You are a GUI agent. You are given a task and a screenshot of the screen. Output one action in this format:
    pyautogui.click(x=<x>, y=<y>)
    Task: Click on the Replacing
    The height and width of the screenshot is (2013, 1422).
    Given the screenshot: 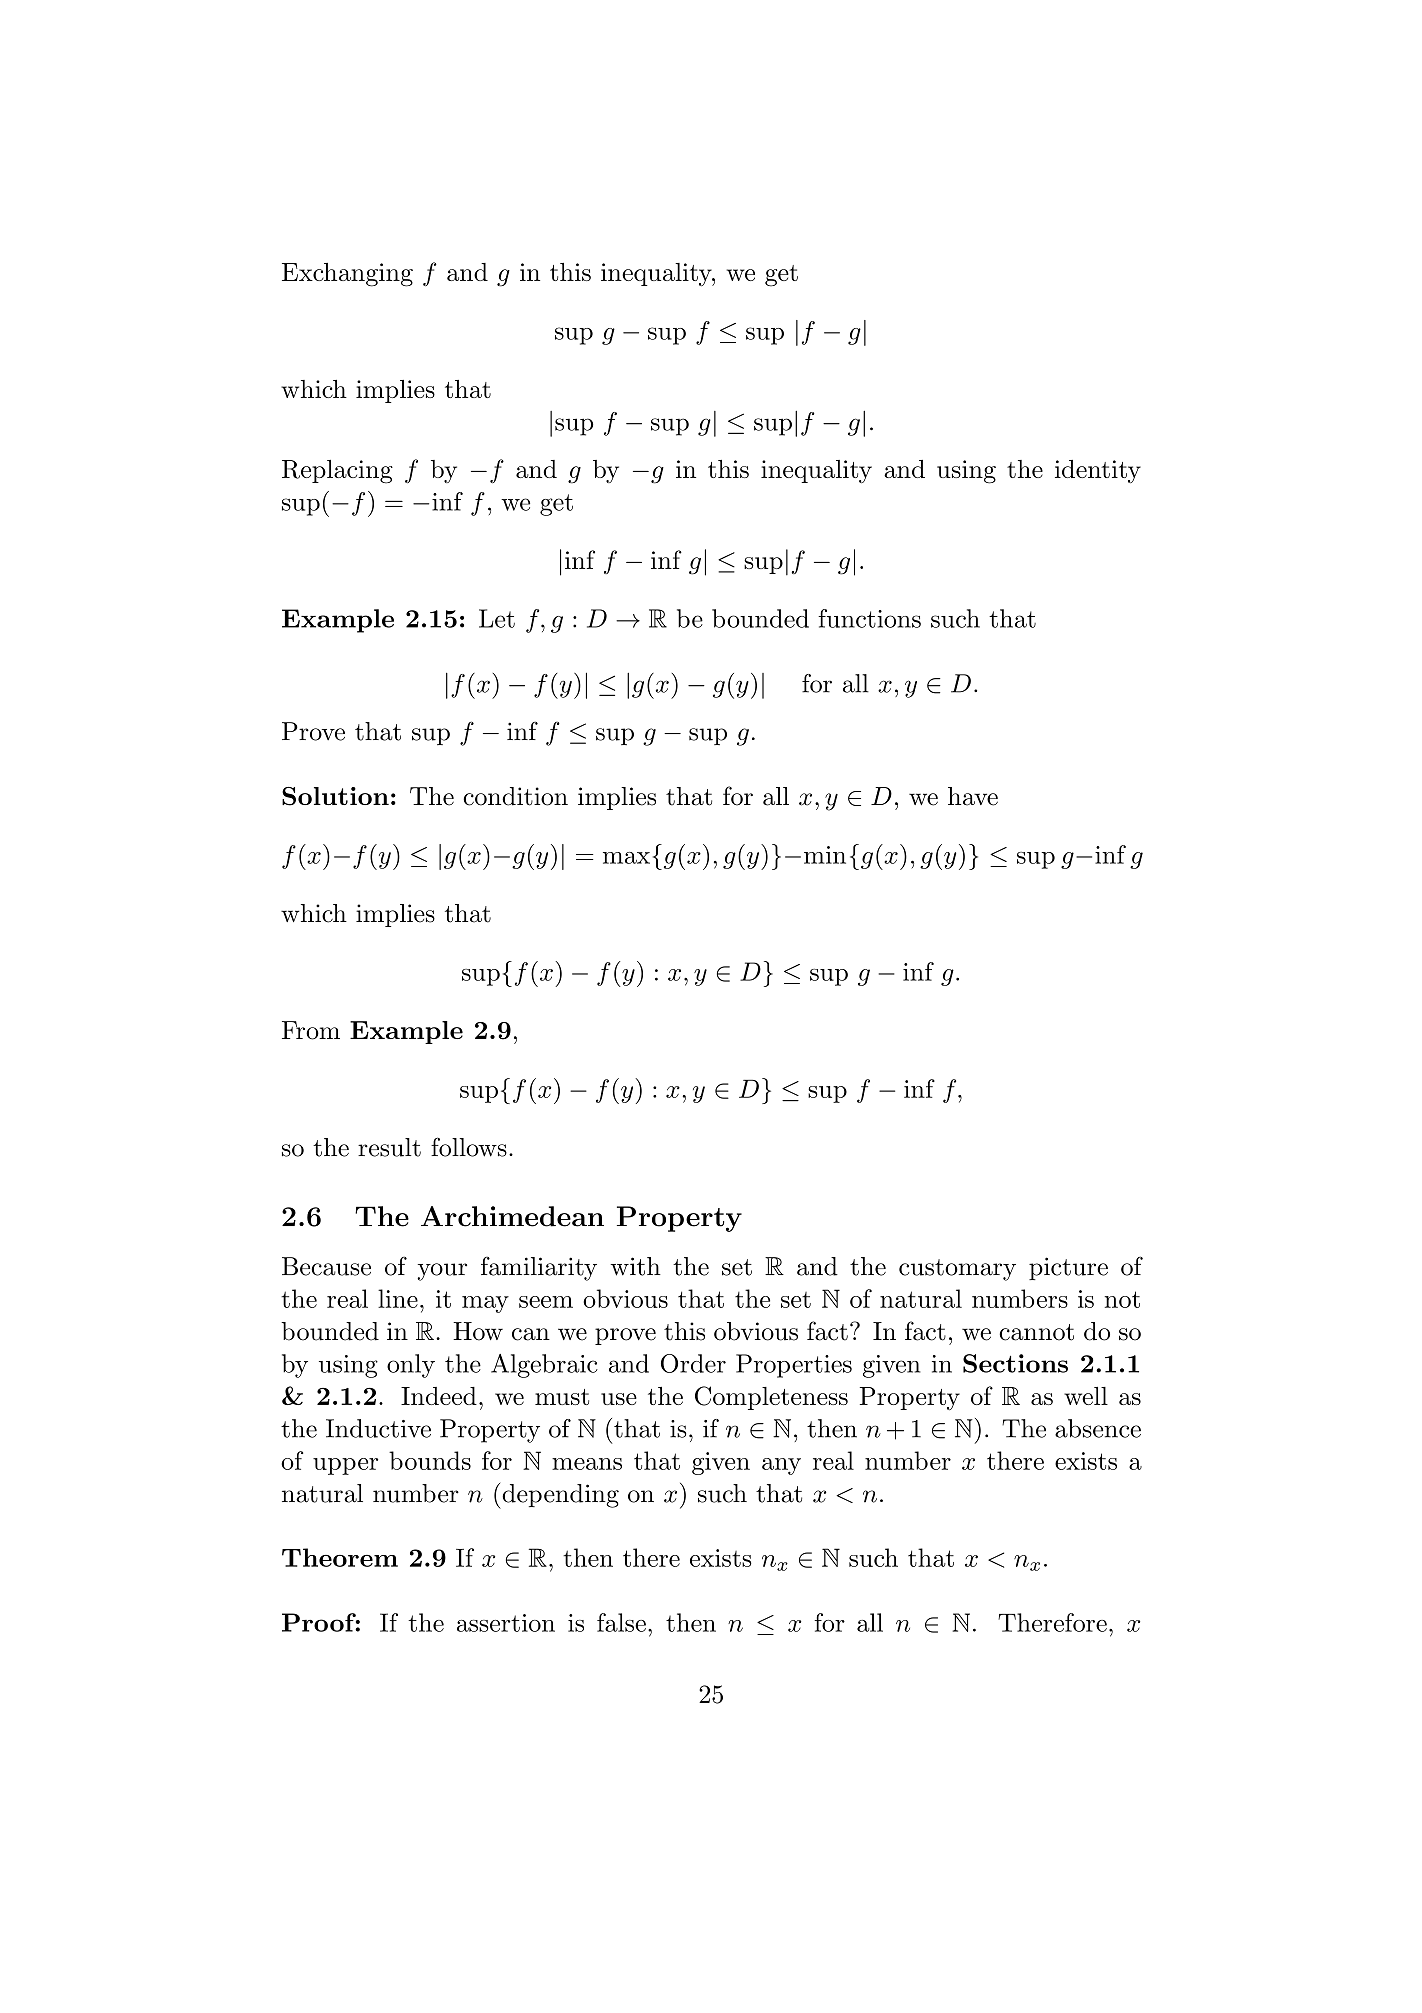 What is the action you would take?
    pyautogui.click(x=337, y=472)
